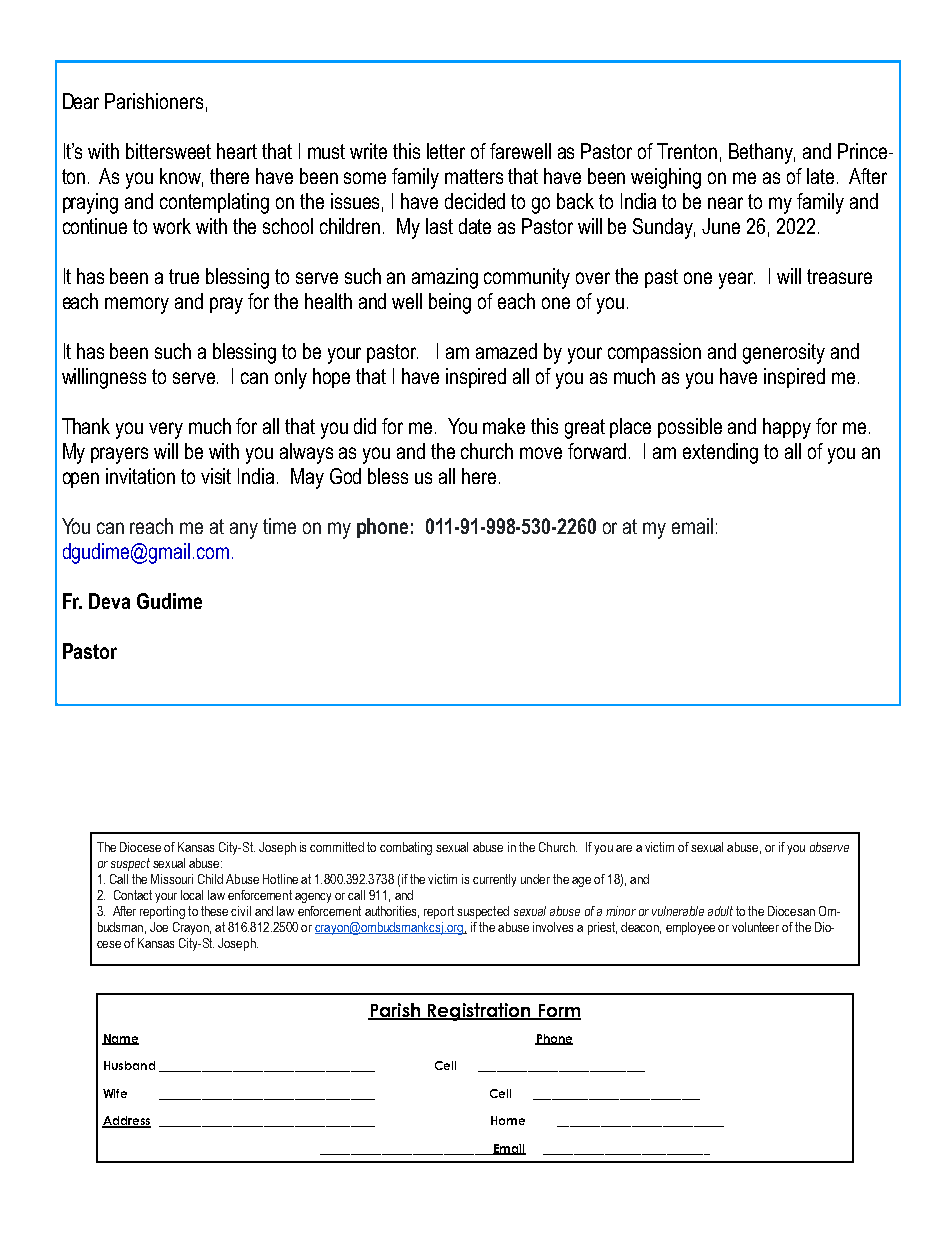  What do you see at coordinates (109, 601) in the screenshot?
I see `Deva` at bounding box center [109, 601].
